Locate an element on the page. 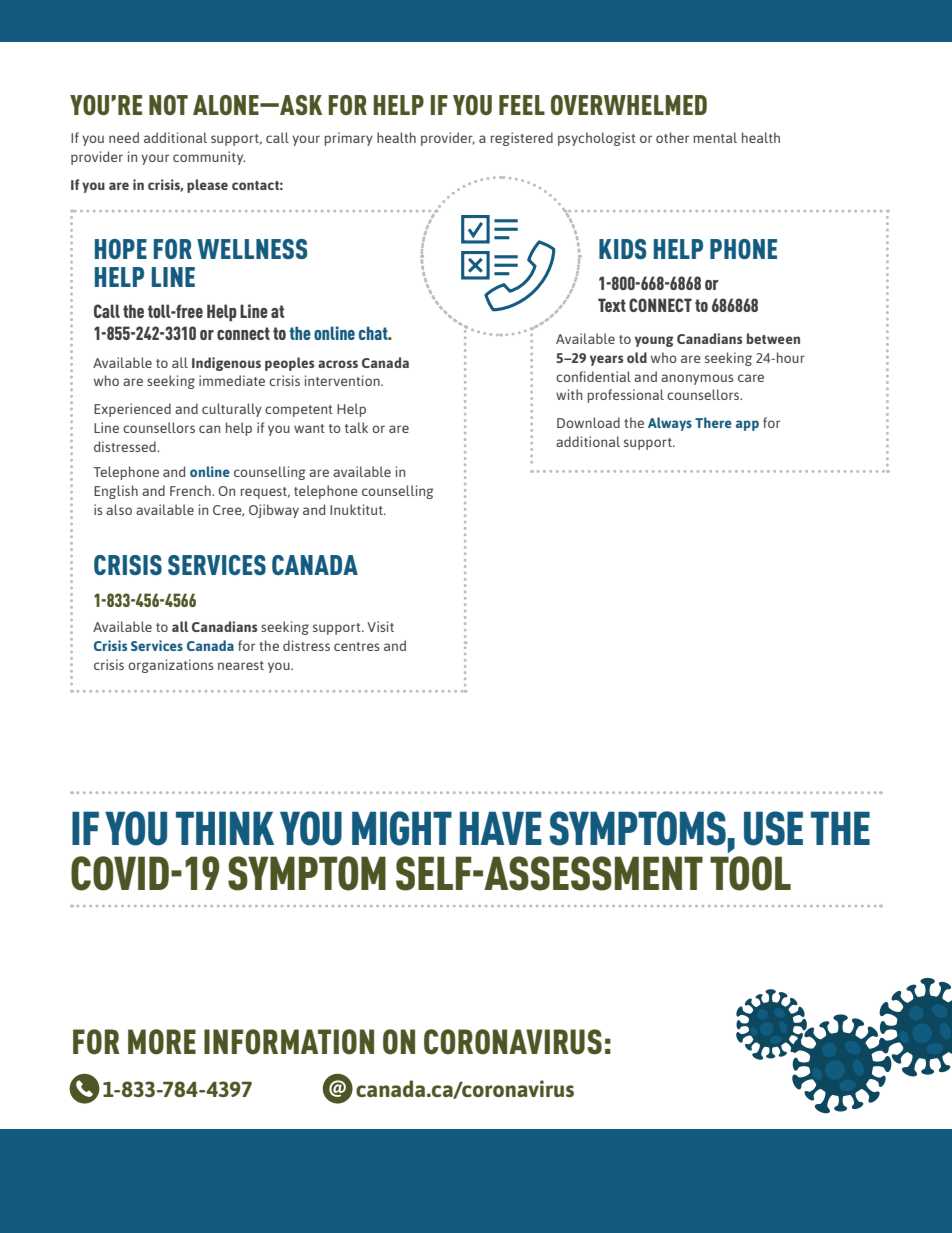  registered is located at coordinates (521, 139).
